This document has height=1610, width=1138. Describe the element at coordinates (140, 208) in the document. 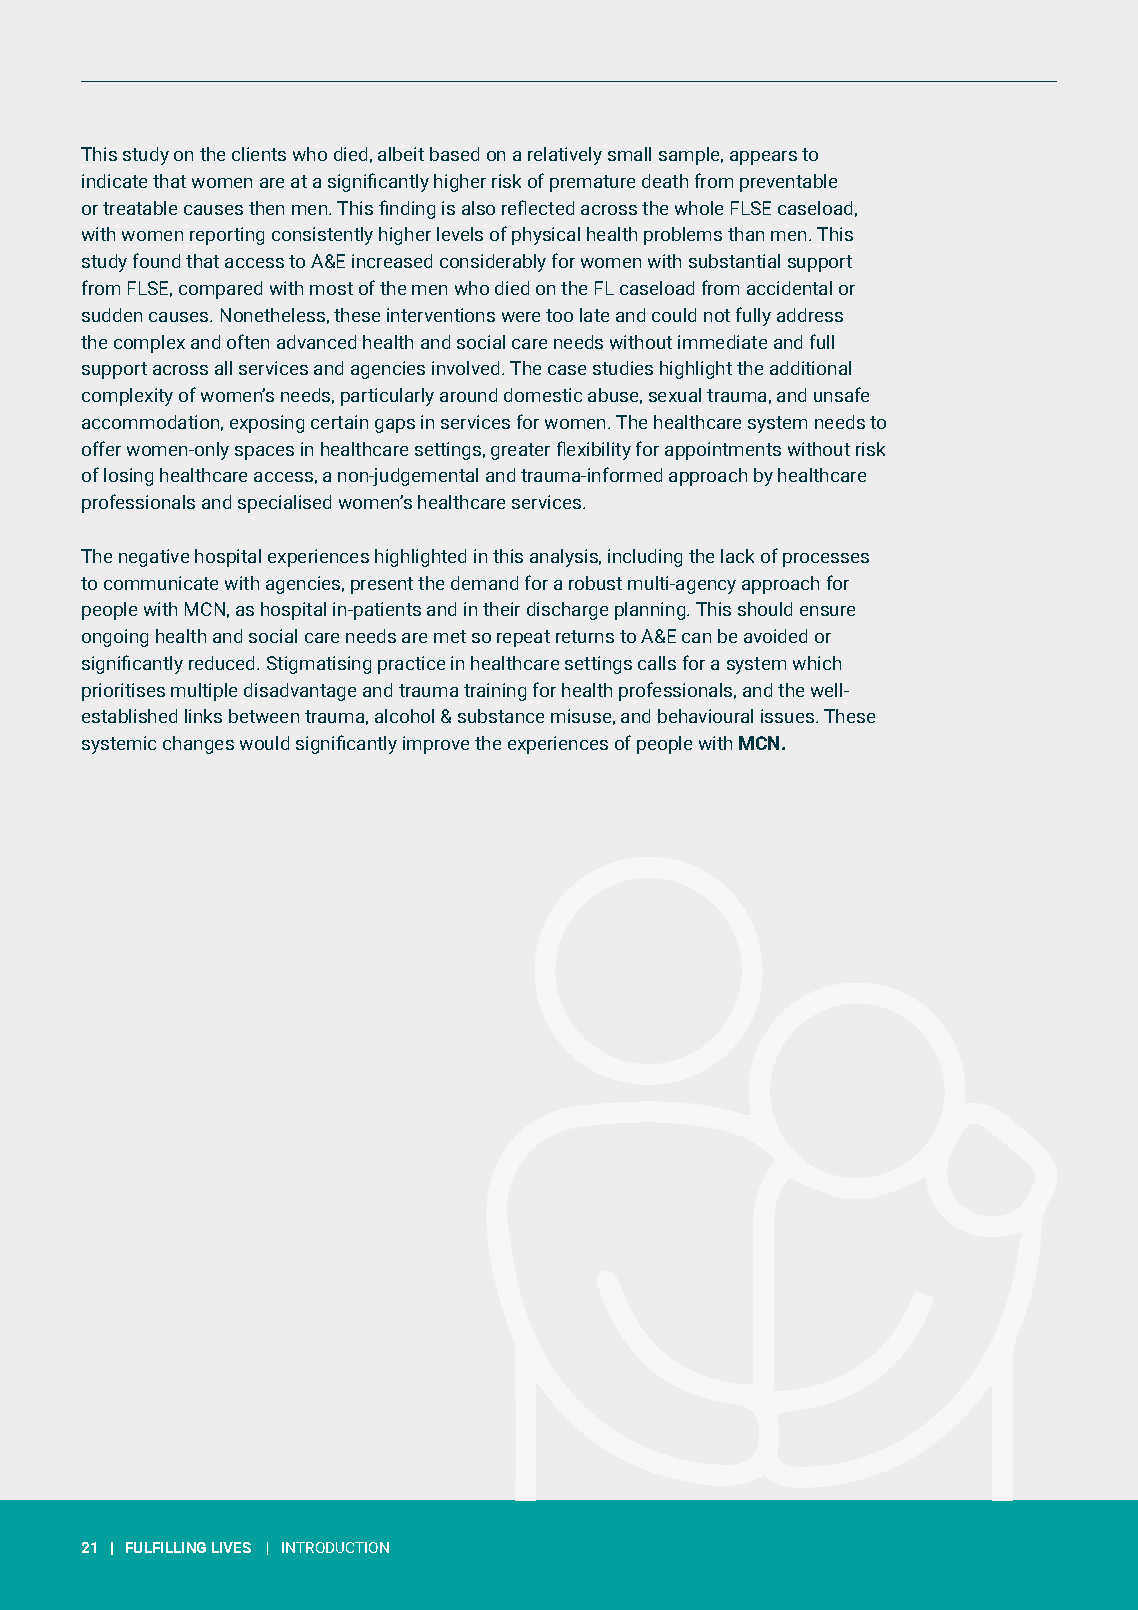

I see `treatable` at that location.
